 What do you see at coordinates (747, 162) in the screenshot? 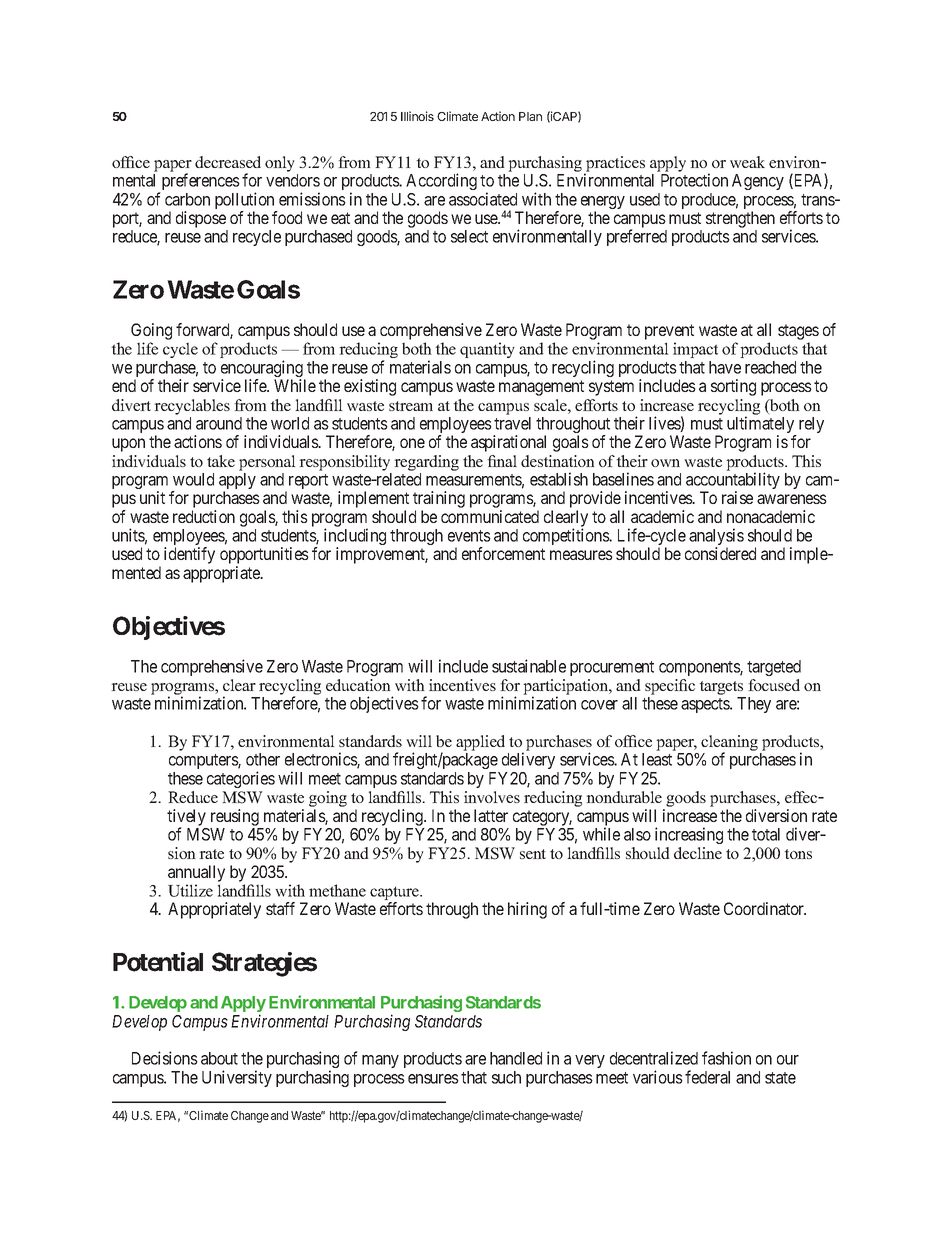
I see `weak` at bounding box center [747, 162].
